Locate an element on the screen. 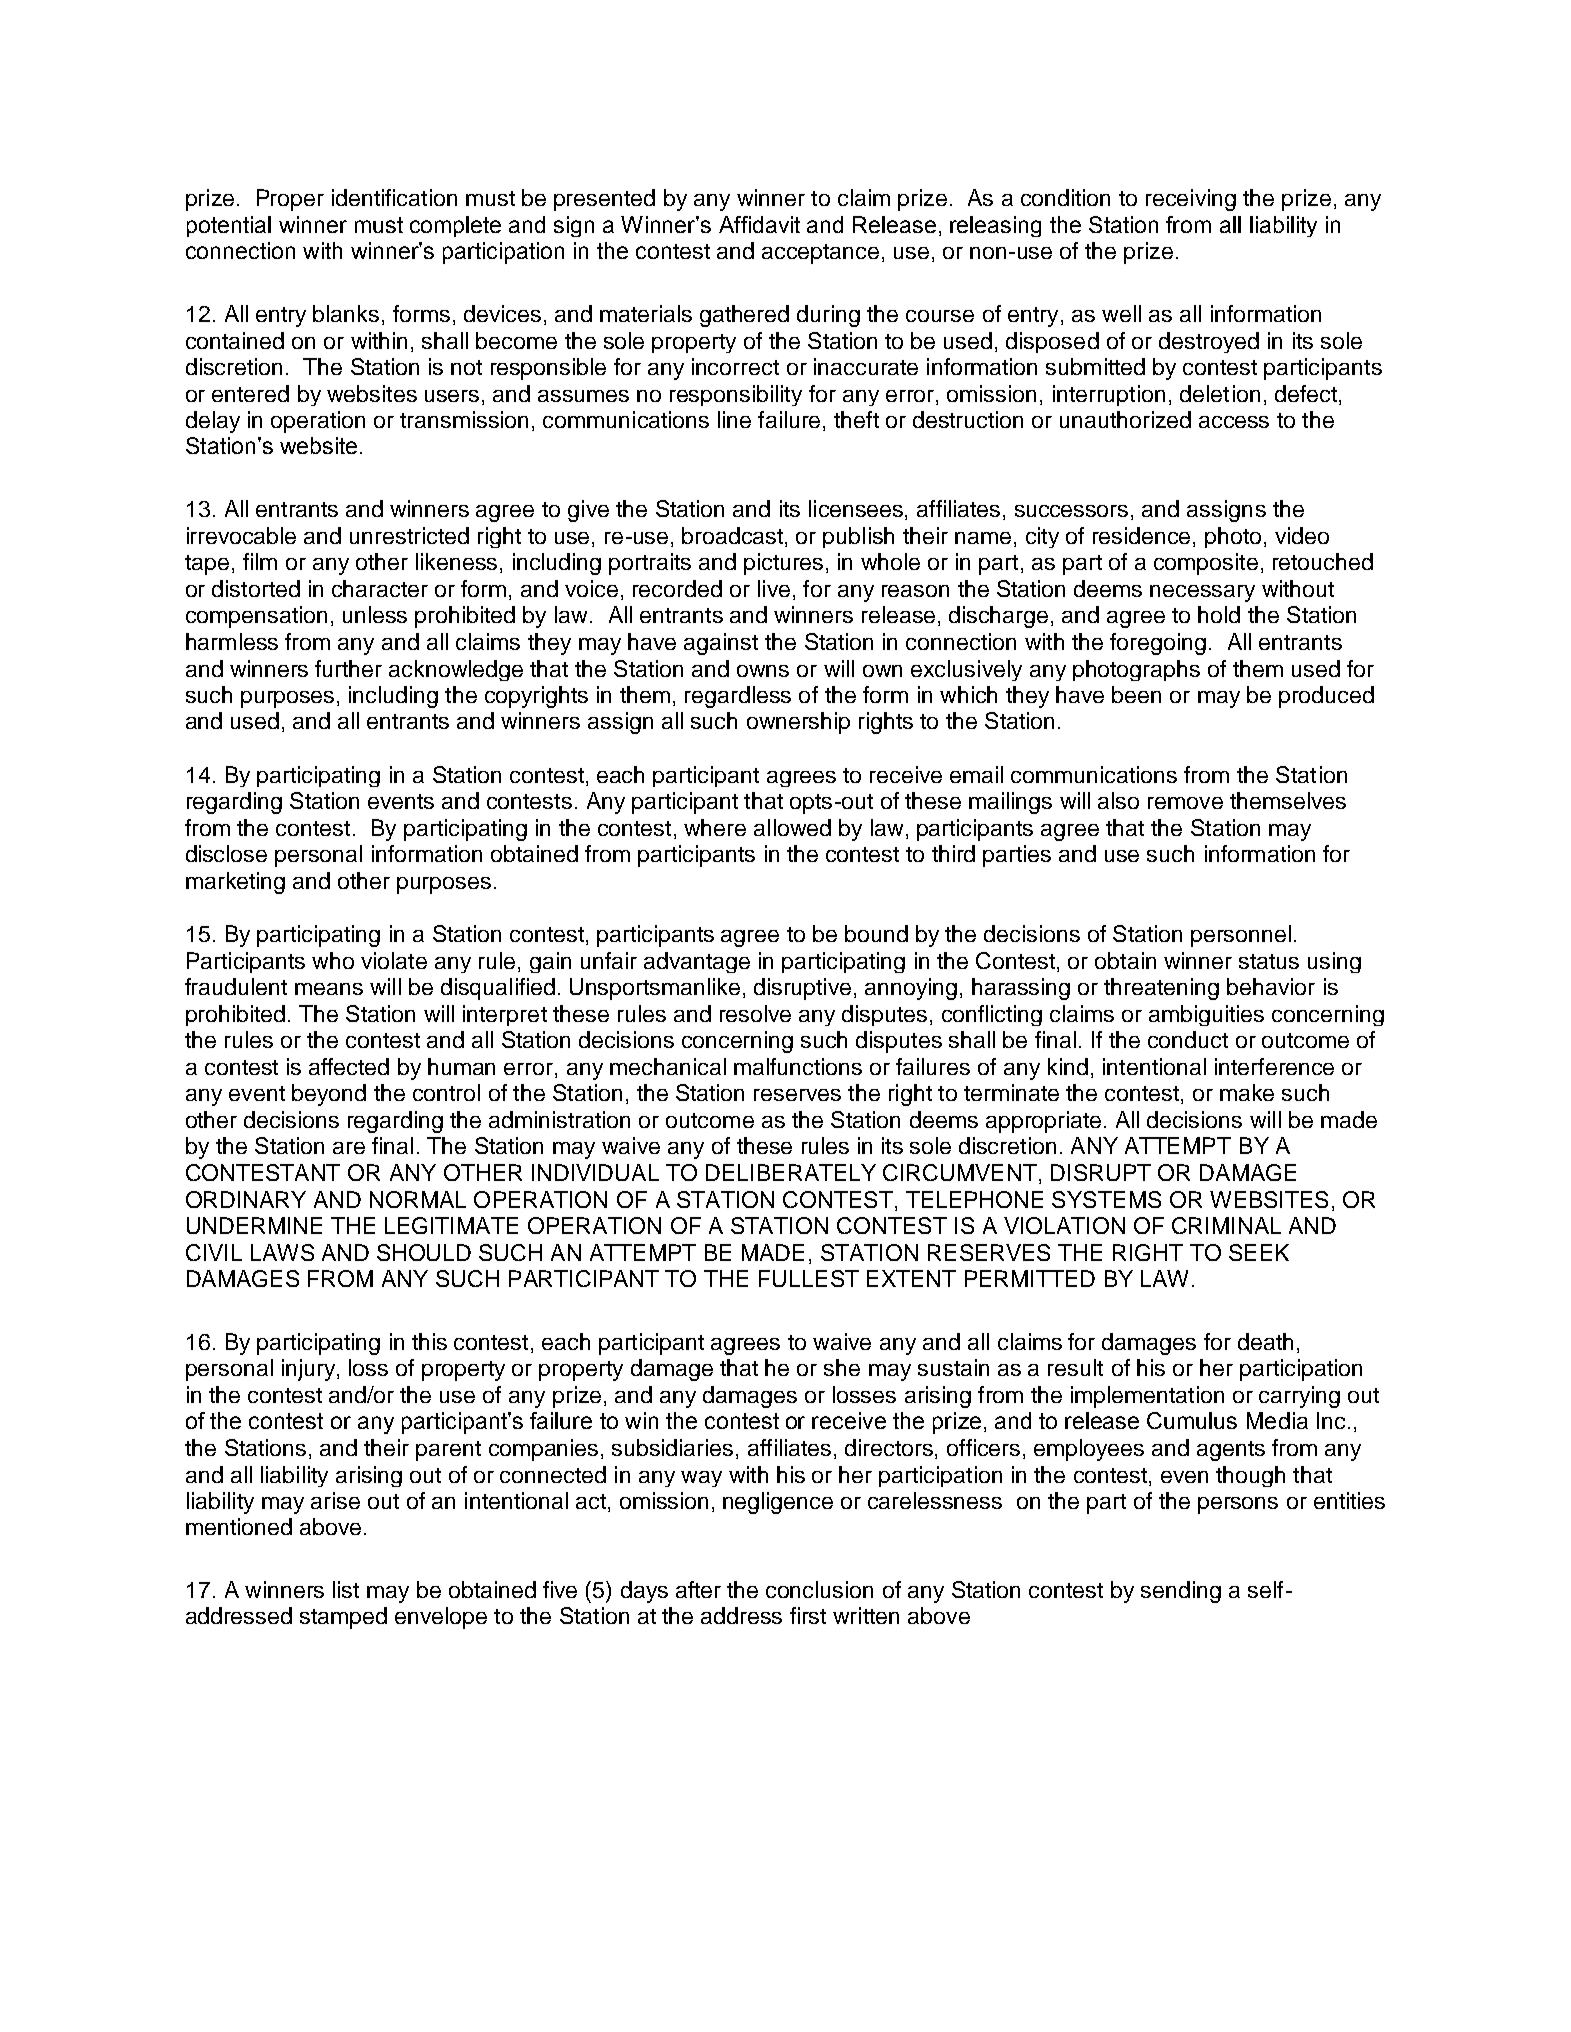  violate is located at coordinates (394, 960).
